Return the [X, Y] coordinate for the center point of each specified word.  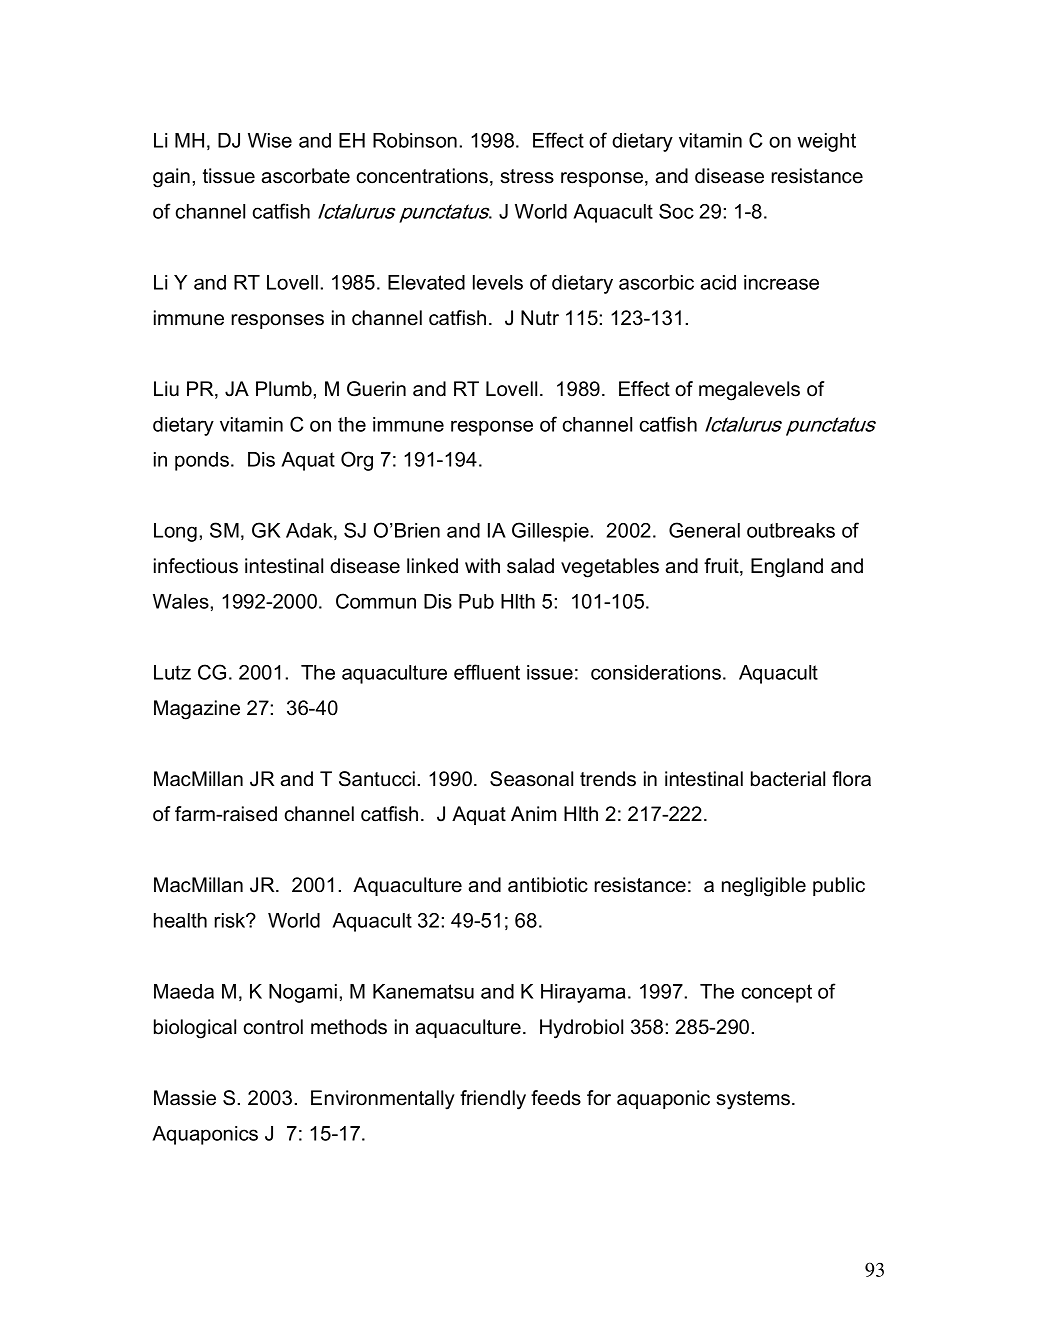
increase [781, 282]
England [787, 568]
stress [527, 176]
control [273, 1027]
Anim [533, 813]
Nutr [540, 318]
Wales [181, 601]
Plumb [284, 389]
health [180, 920]
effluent [487, 672]
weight [826, 142]
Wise [270, 140]
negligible [764, 887]
